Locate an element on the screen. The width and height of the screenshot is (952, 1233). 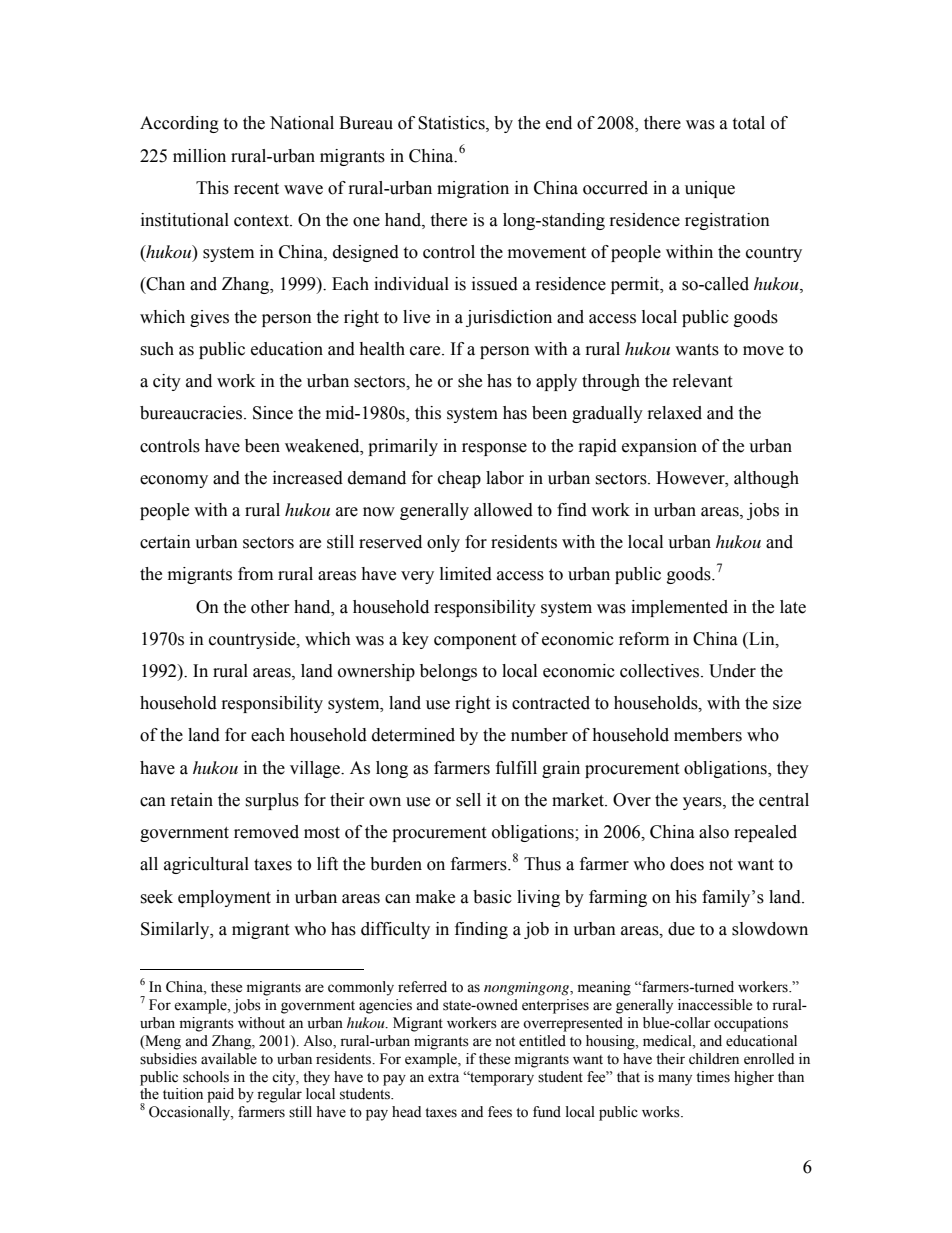
However is located at coordinates (691, 478).
